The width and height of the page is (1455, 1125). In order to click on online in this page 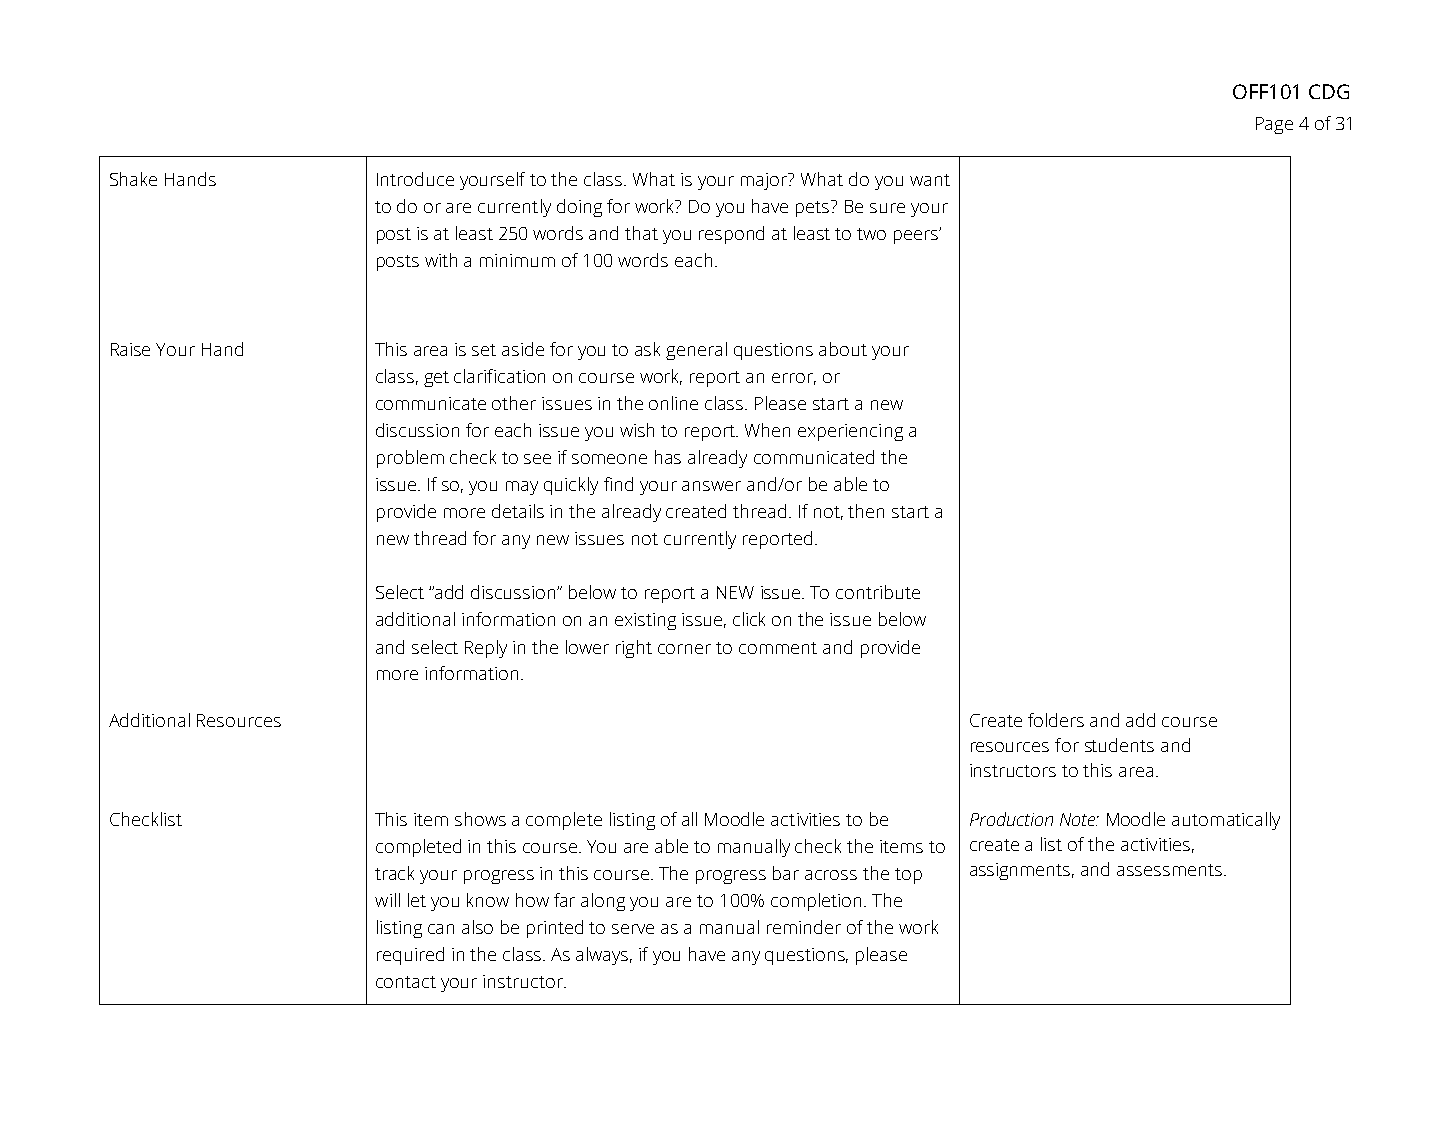, I will do `click(673, 403)`.
